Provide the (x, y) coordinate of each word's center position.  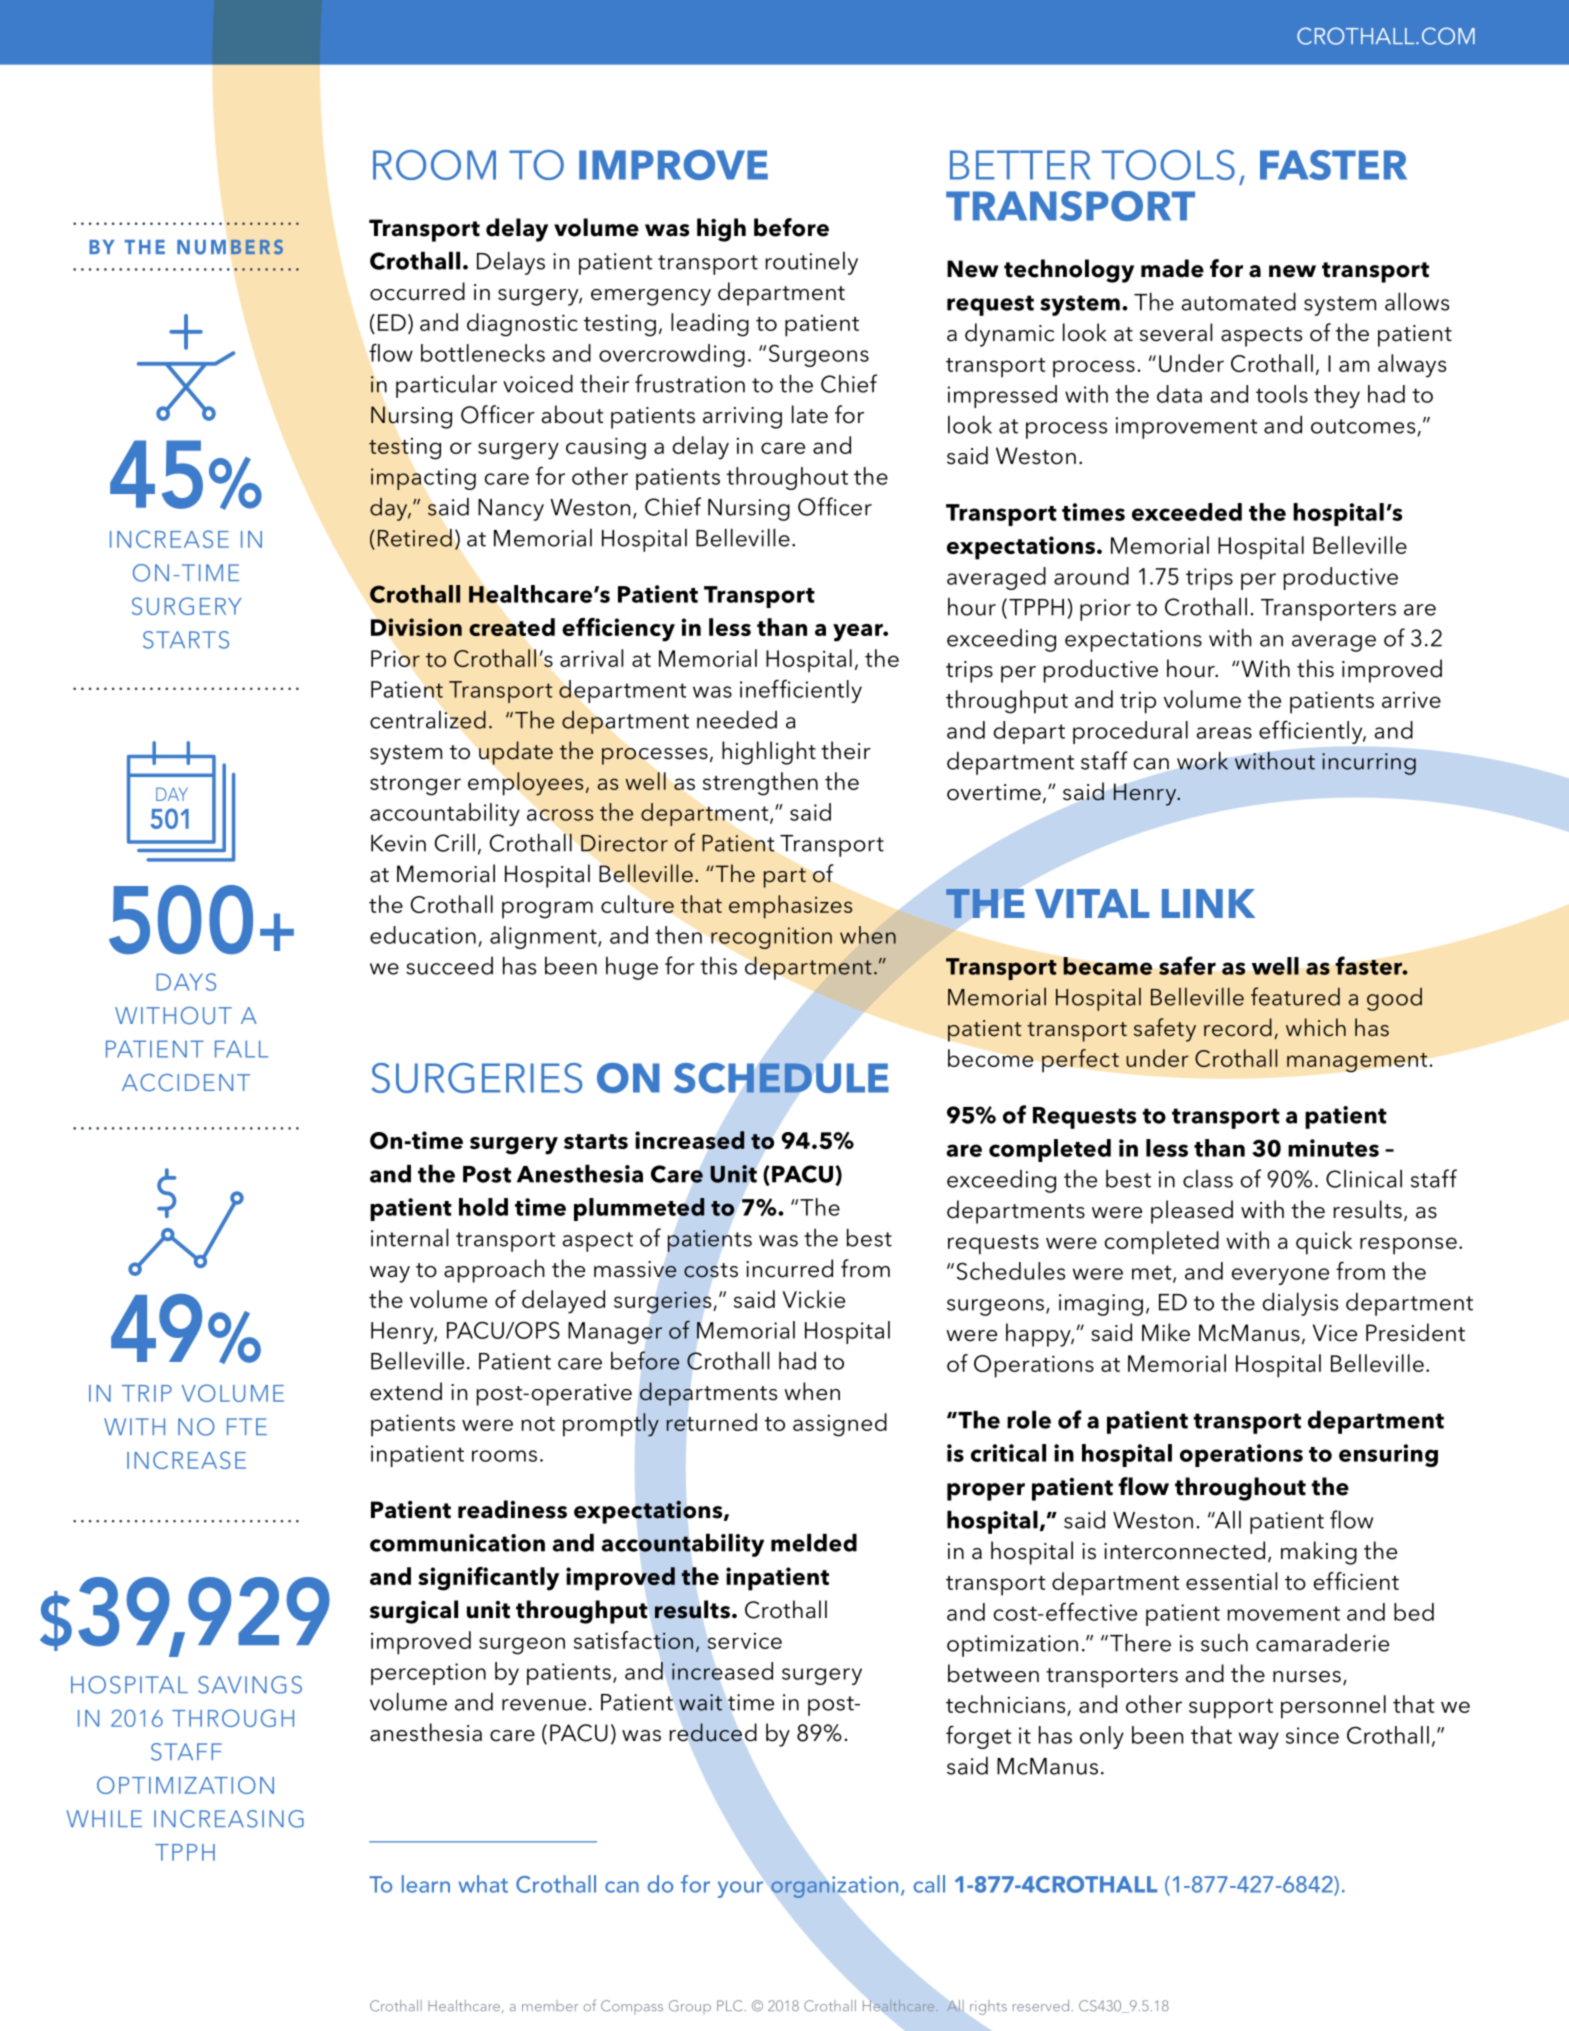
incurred (789, 1268)
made (1172, 268)
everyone (1280, 1276)
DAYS (186, 982)
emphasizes (790, 907)
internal (409, 1237)
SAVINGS (250, 1685)
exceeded (1187, 512)
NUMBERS (230, 247)
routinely (811, 263)
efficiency (618, 630)
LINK (1208, 903)
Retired (415, 538)
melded (814, 1542)
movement (1283, 1613)
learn (426, 1884)
